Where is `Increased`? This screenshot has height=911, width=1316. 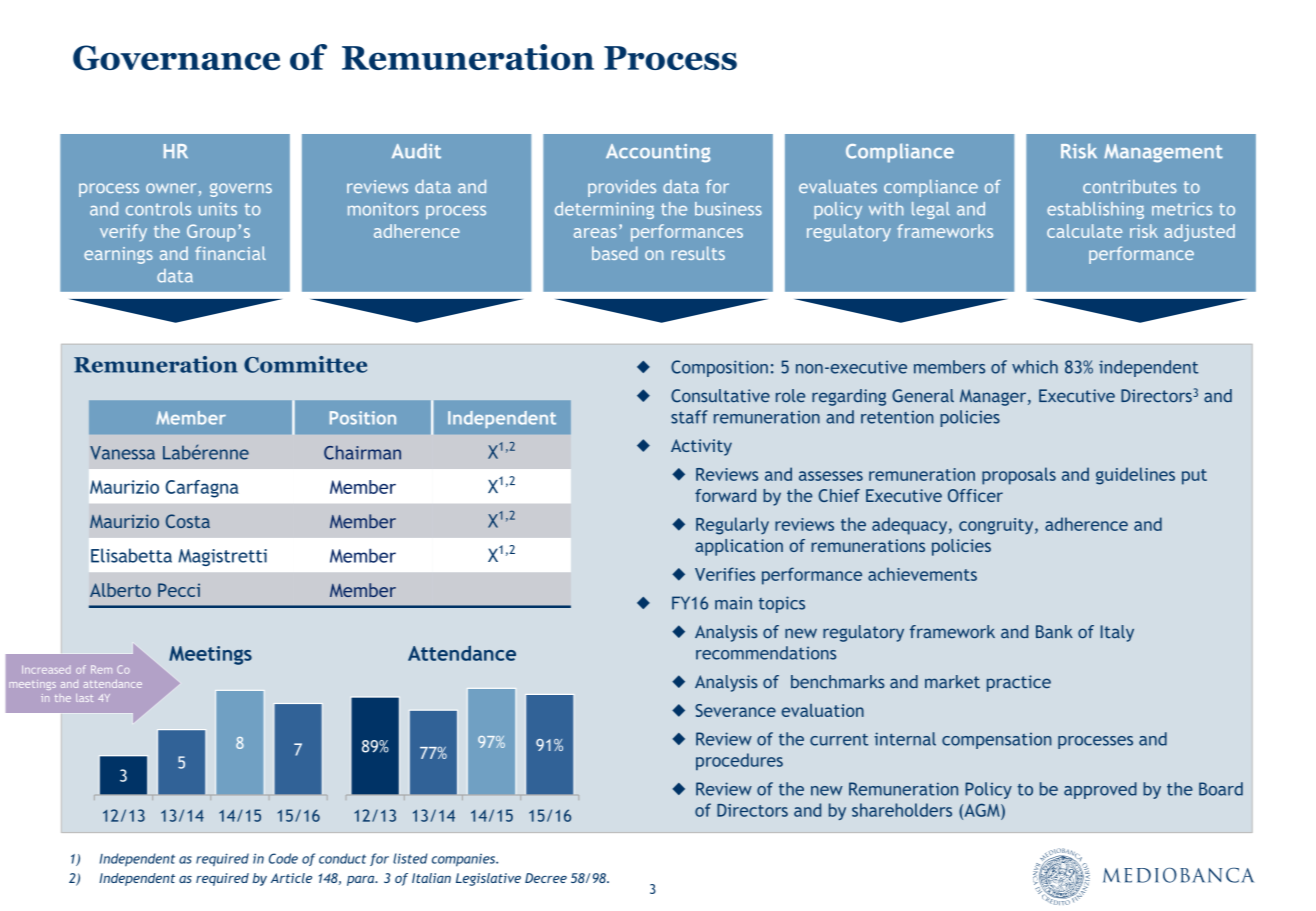
Increased is located at coordinates (46, 670).
